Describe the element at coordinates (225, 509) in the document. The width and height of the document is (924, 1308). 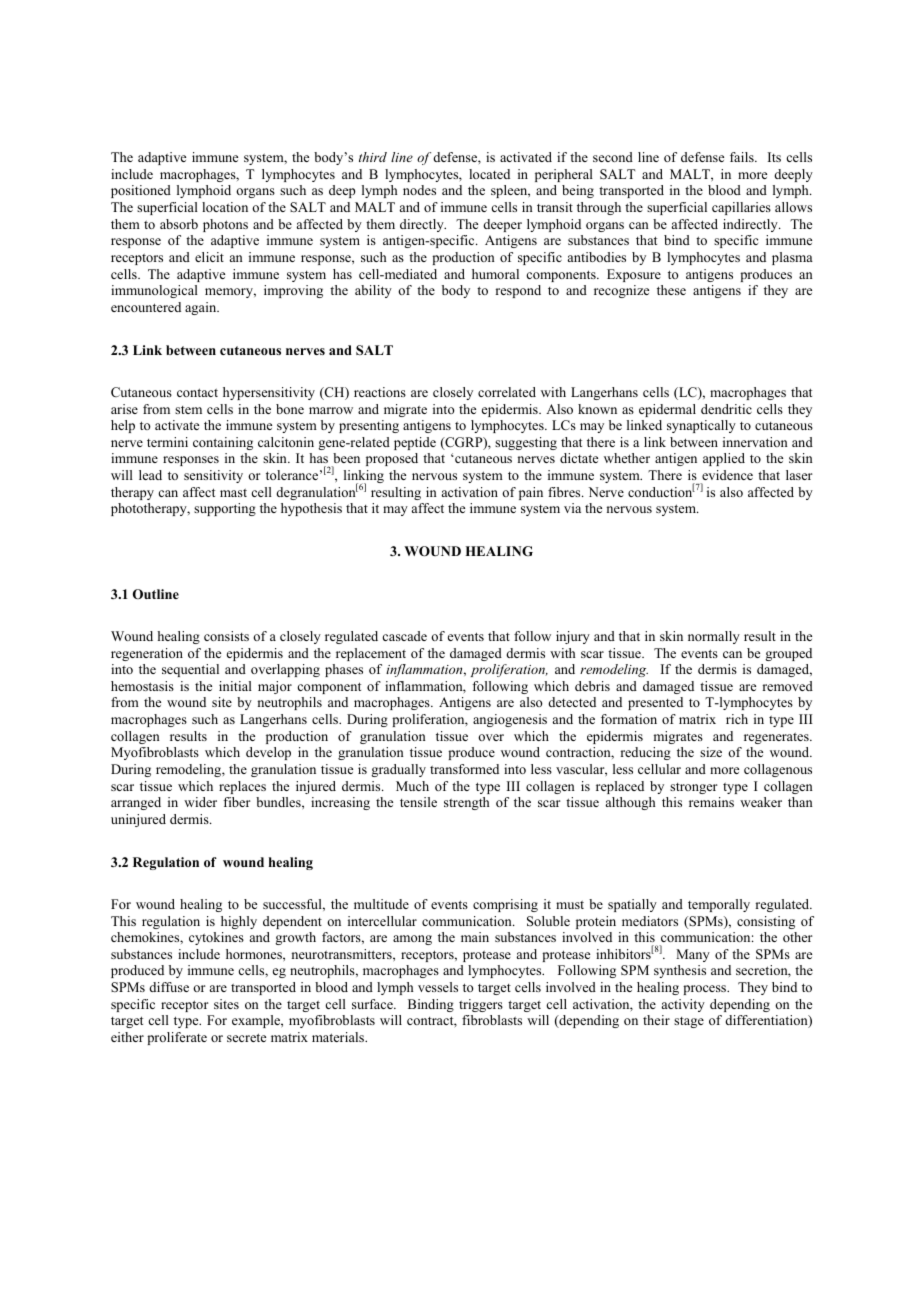
I see `supporting` at that location.
